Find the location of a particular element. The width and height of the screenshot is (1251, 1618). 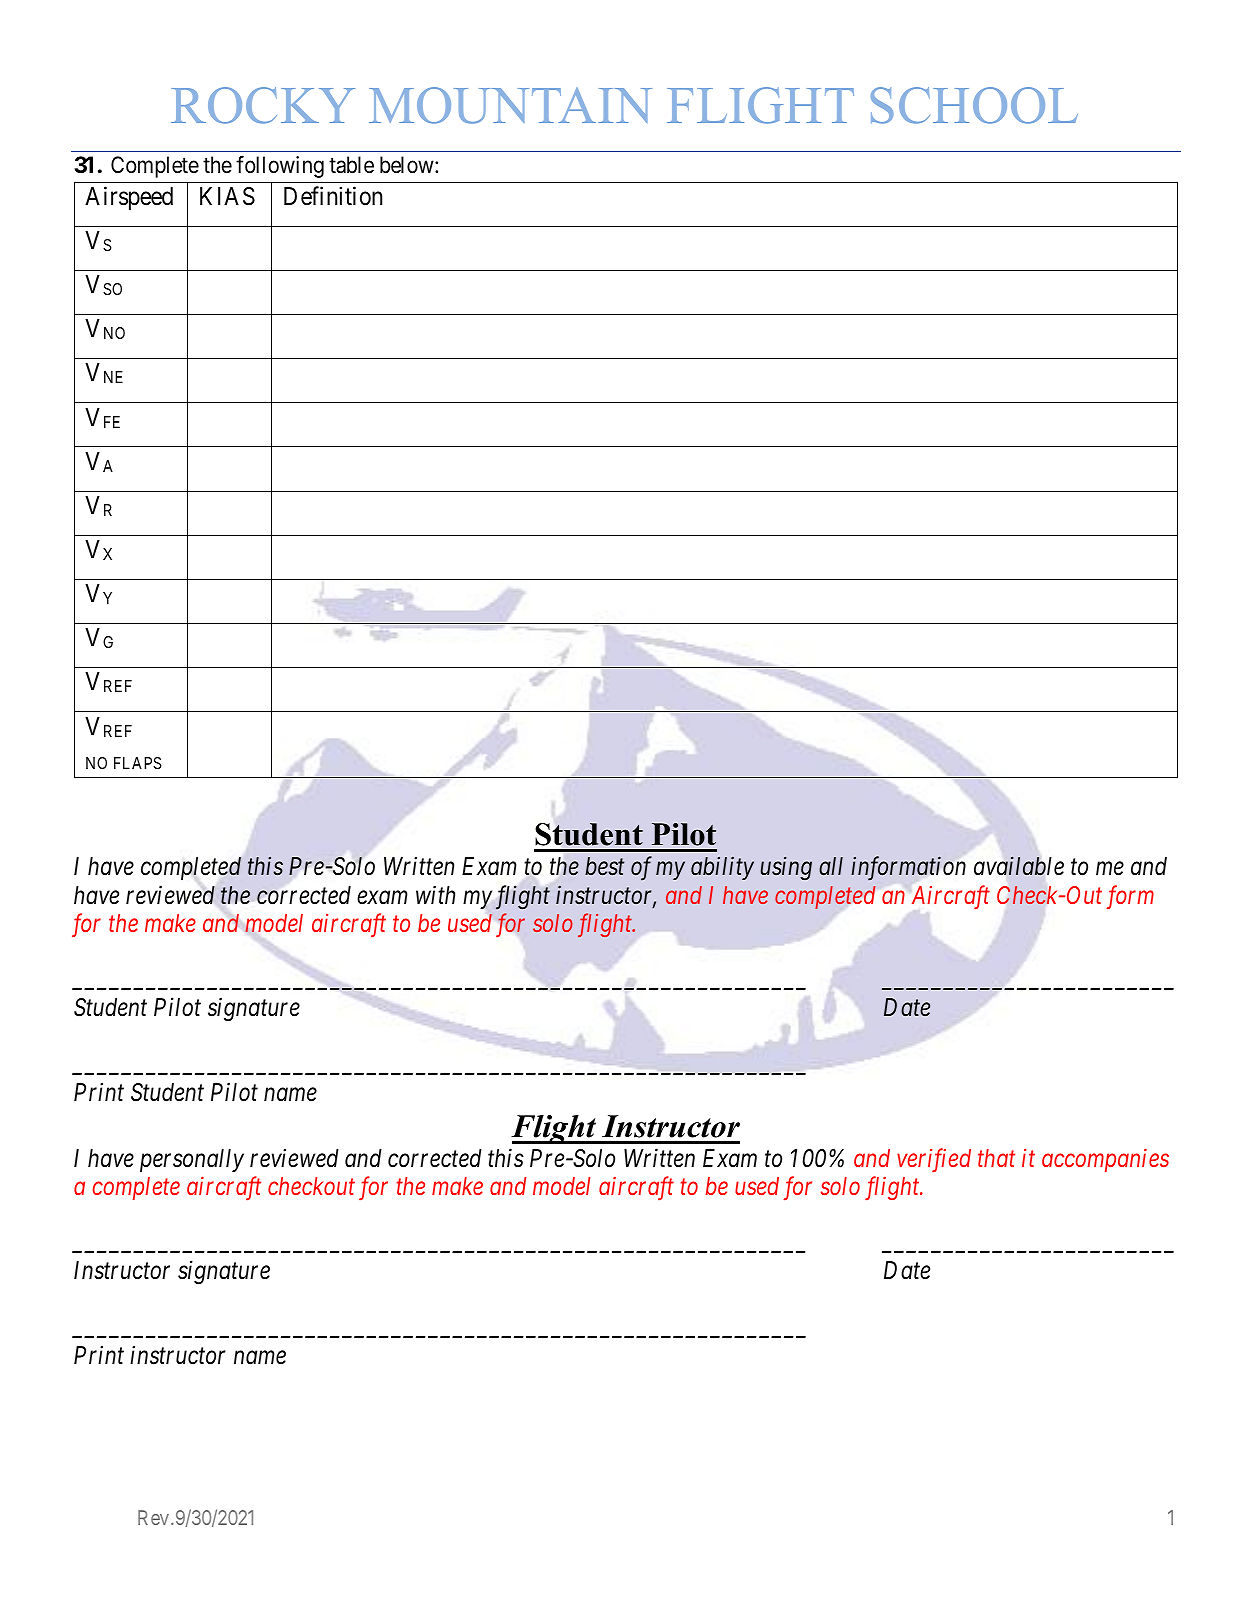

verified is located at coordinates (934, 1160).
